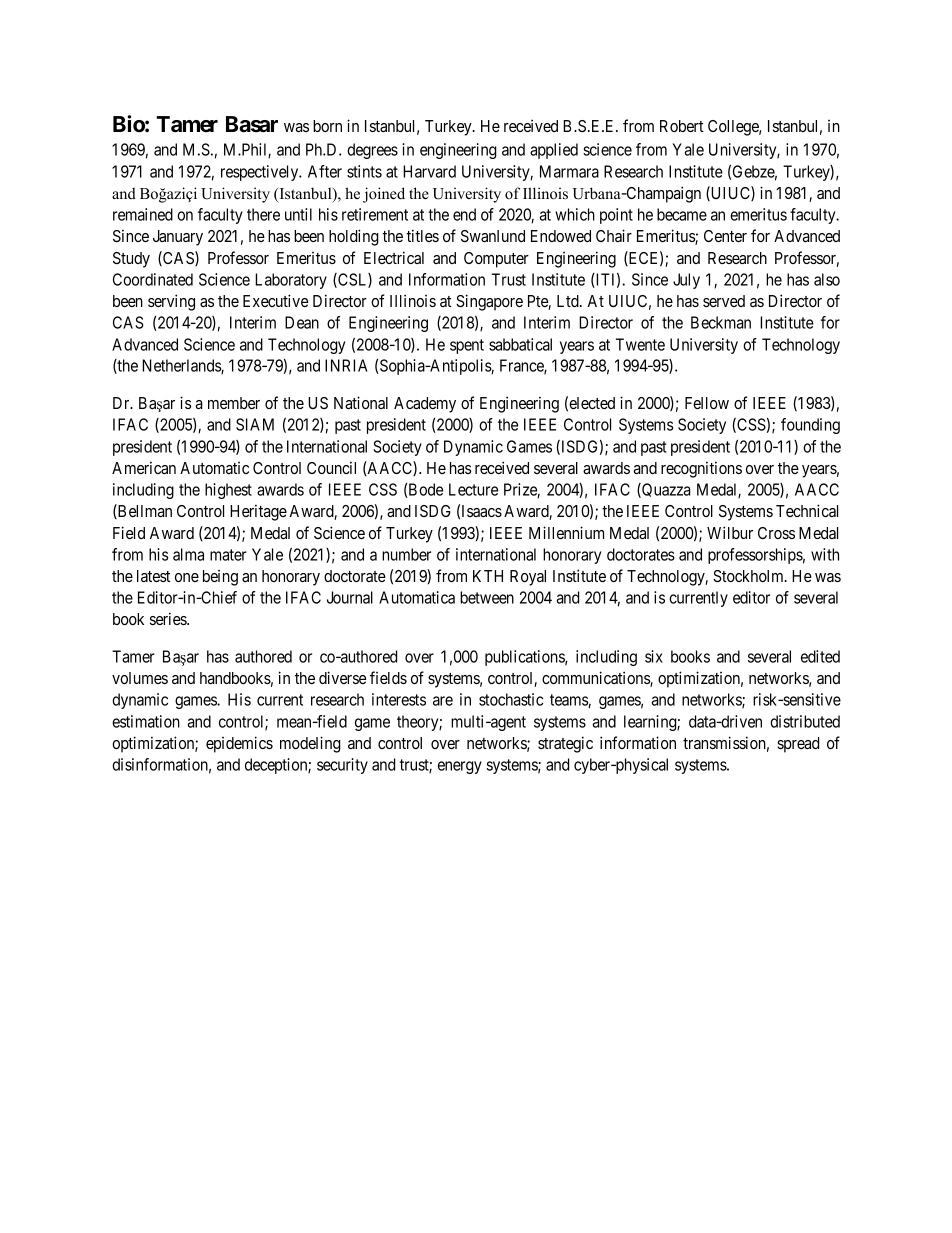 Image resolution: width=952 pixels, height=1233 pixels. I want to click on energy, so click(460, 767).
